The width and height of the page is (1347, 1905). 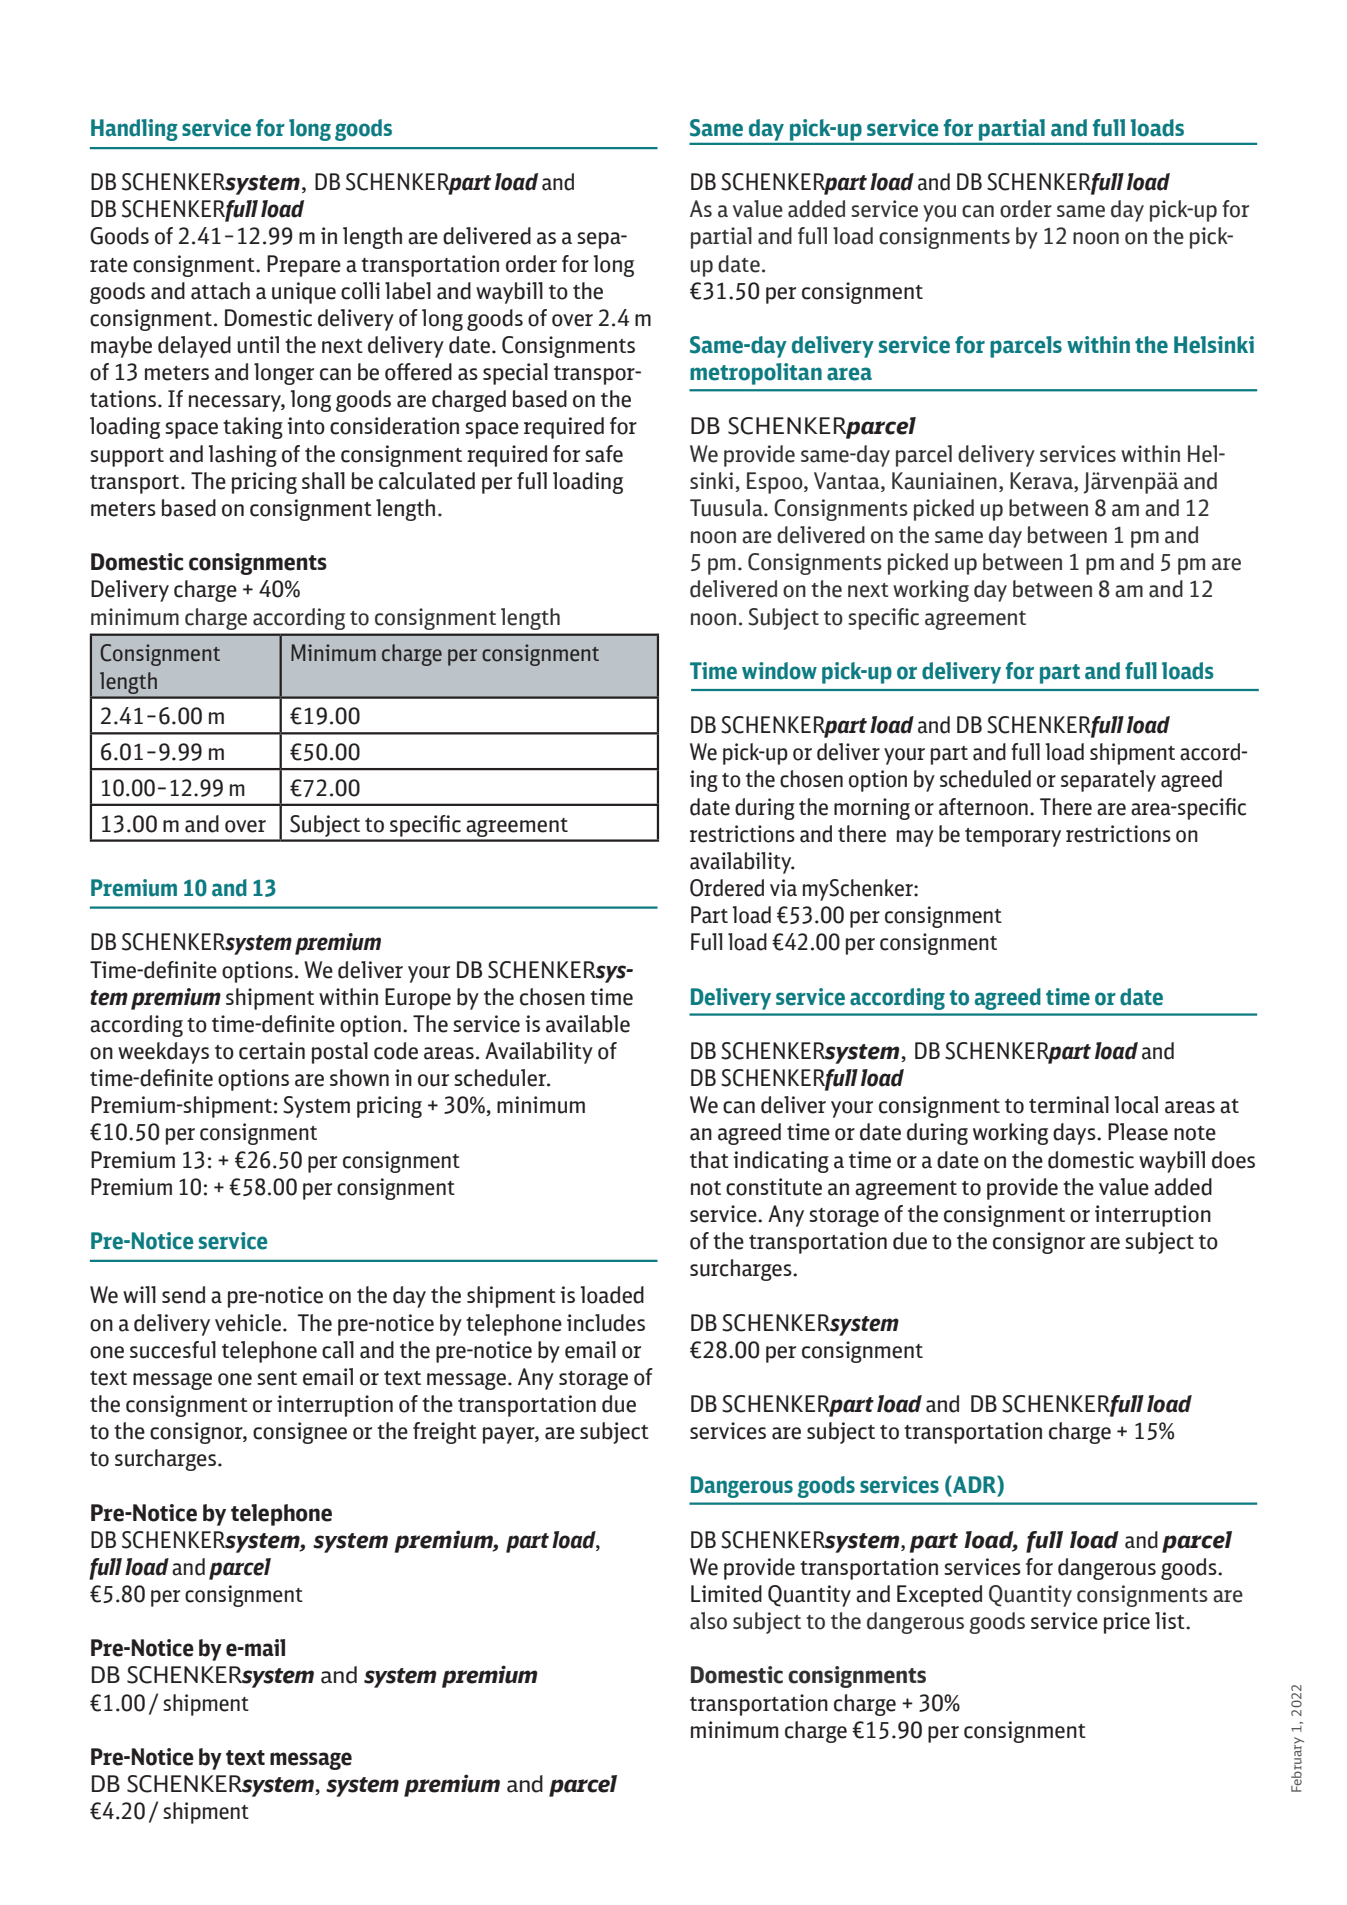 I want to click on Limited, so click(x=726, y=1594).
